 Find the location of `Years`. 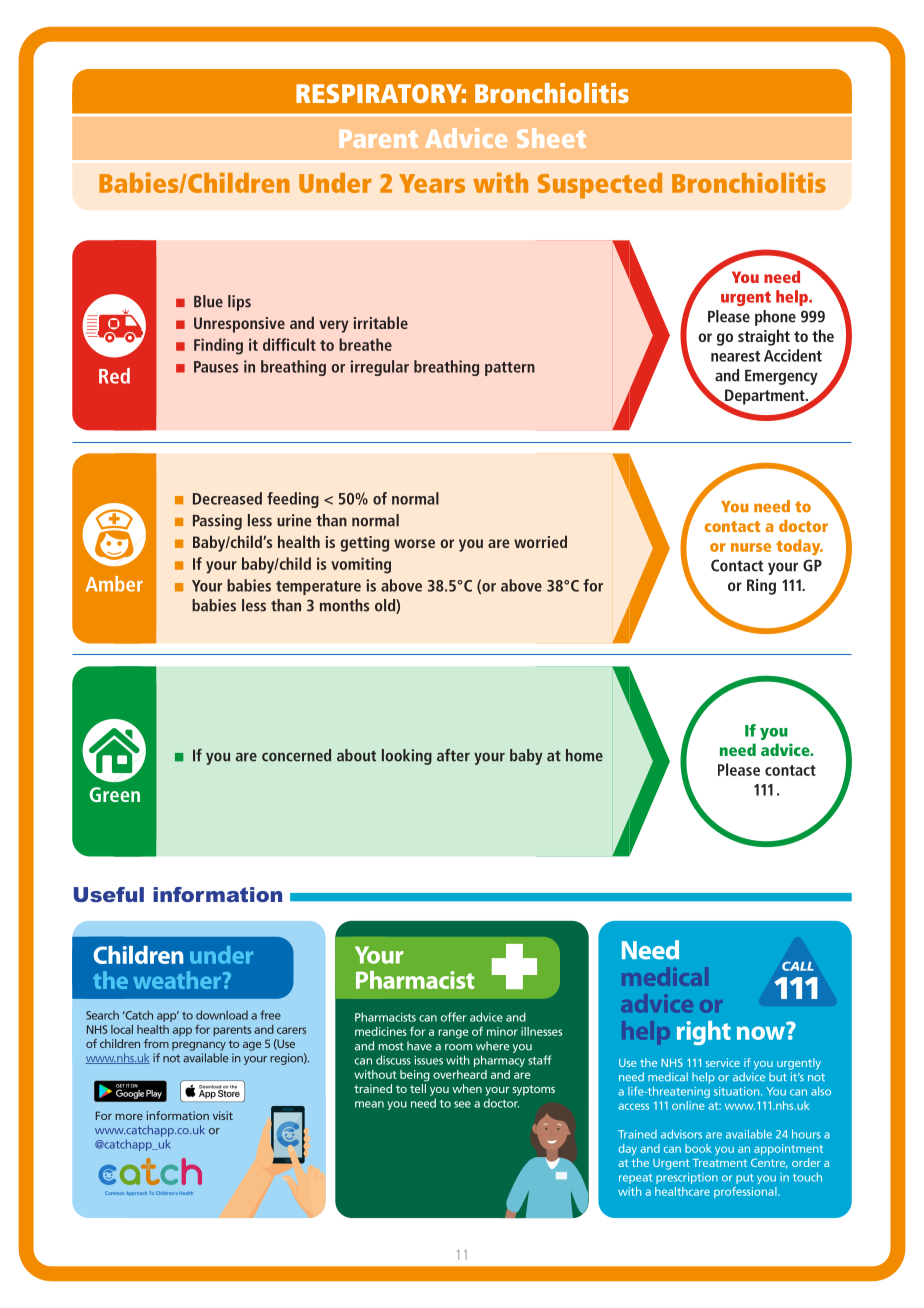

Years is located at coordinates (432, 183).
